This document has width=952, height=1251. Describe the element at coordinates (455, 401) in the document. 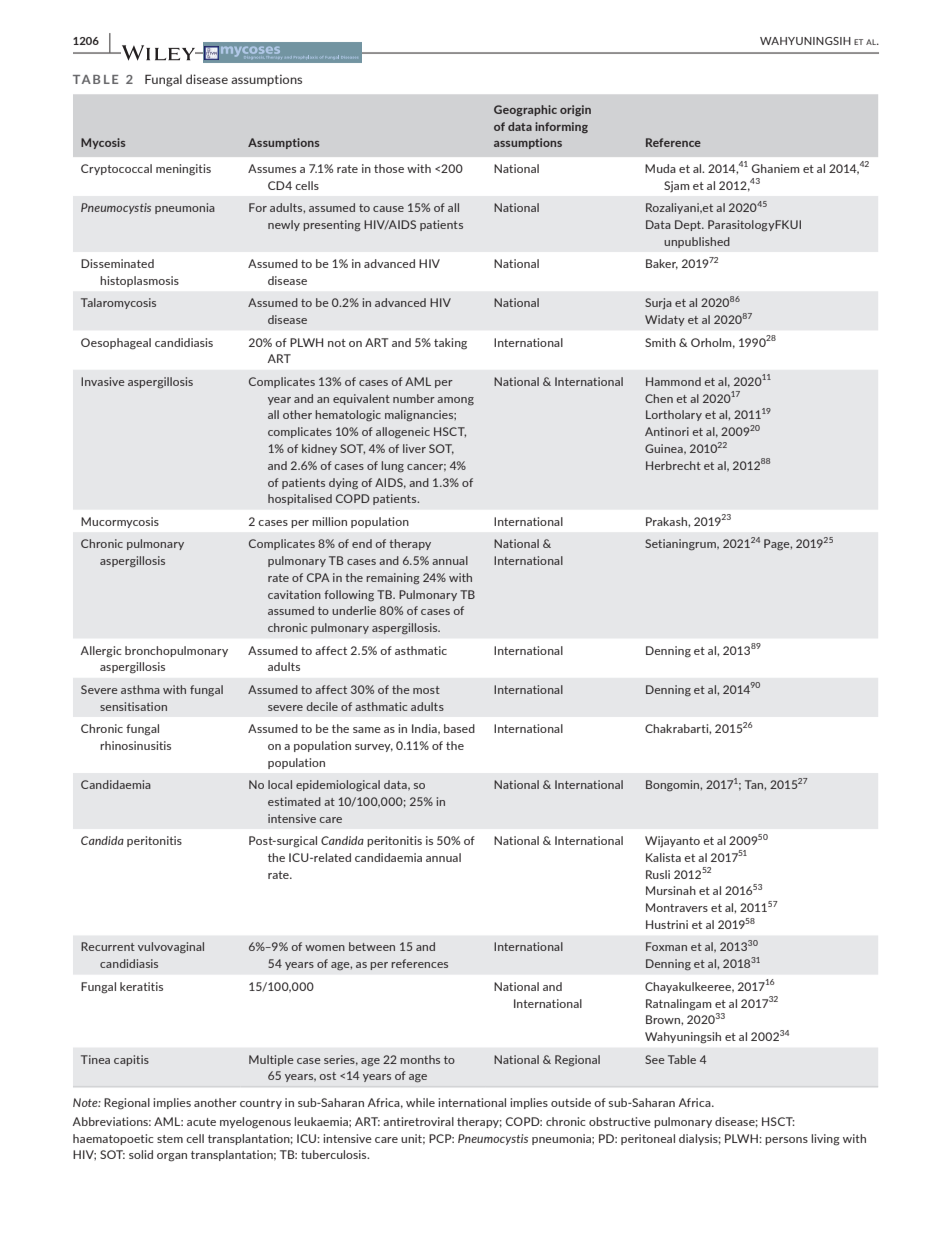

I see `among` at that location.
